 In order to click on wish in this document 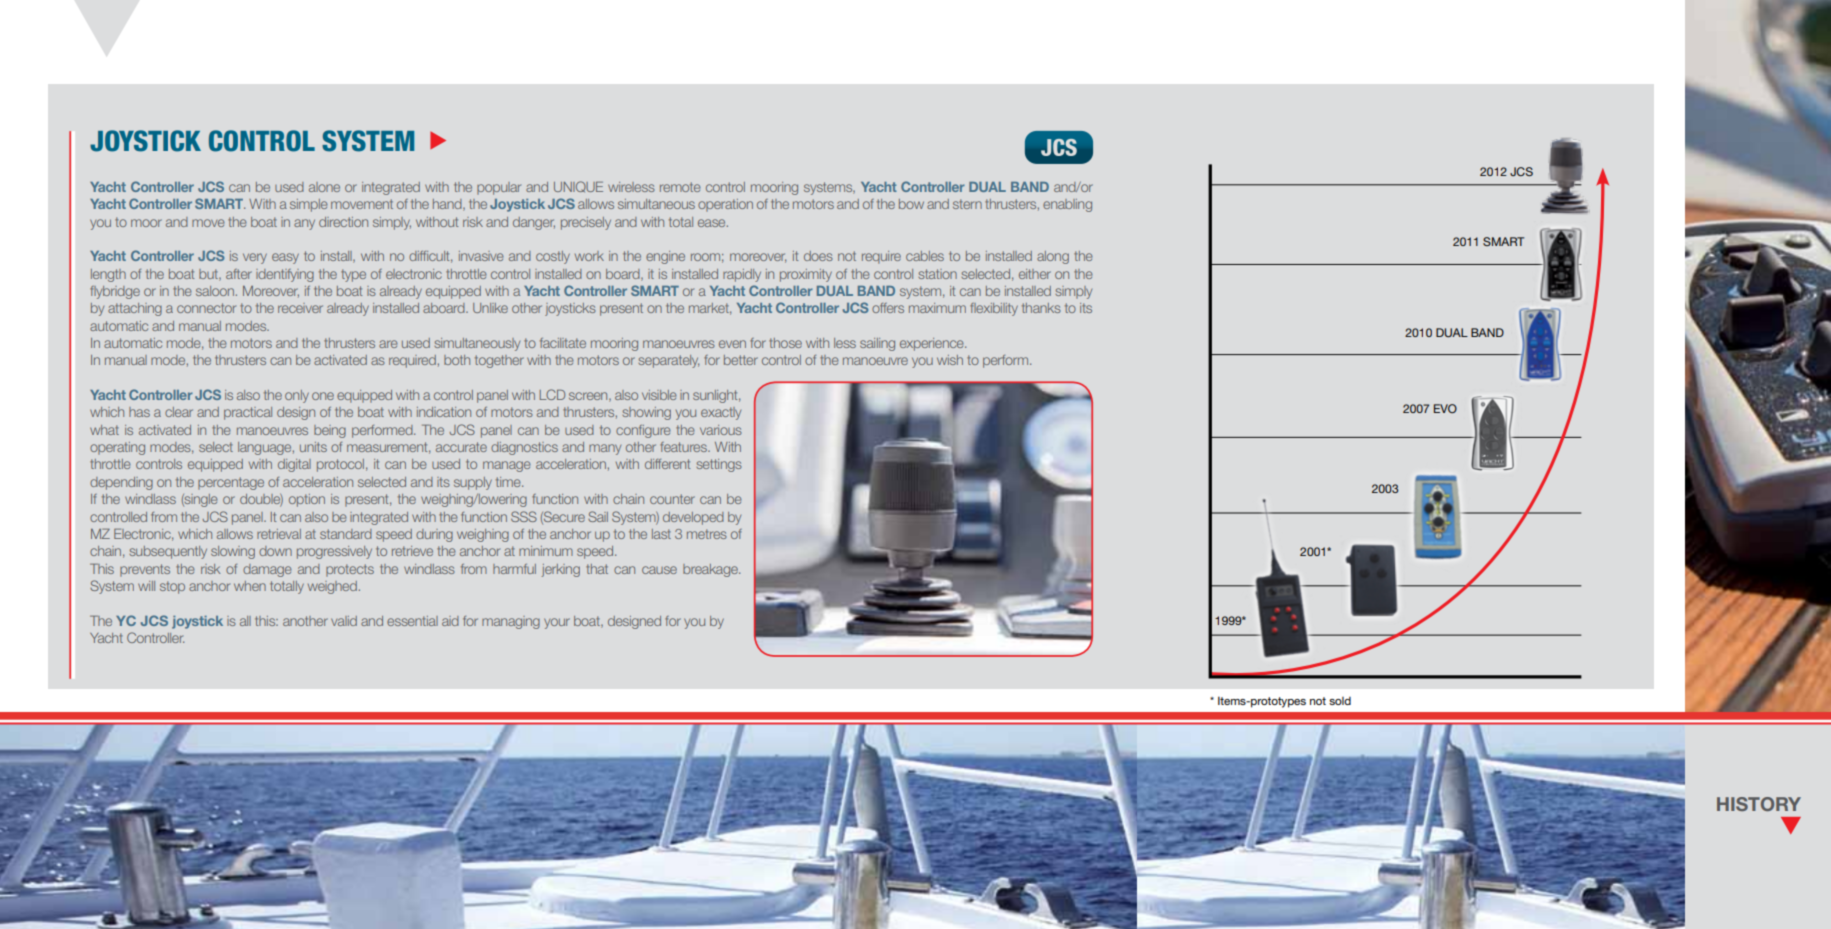, I will do `click(950, 360)`.
